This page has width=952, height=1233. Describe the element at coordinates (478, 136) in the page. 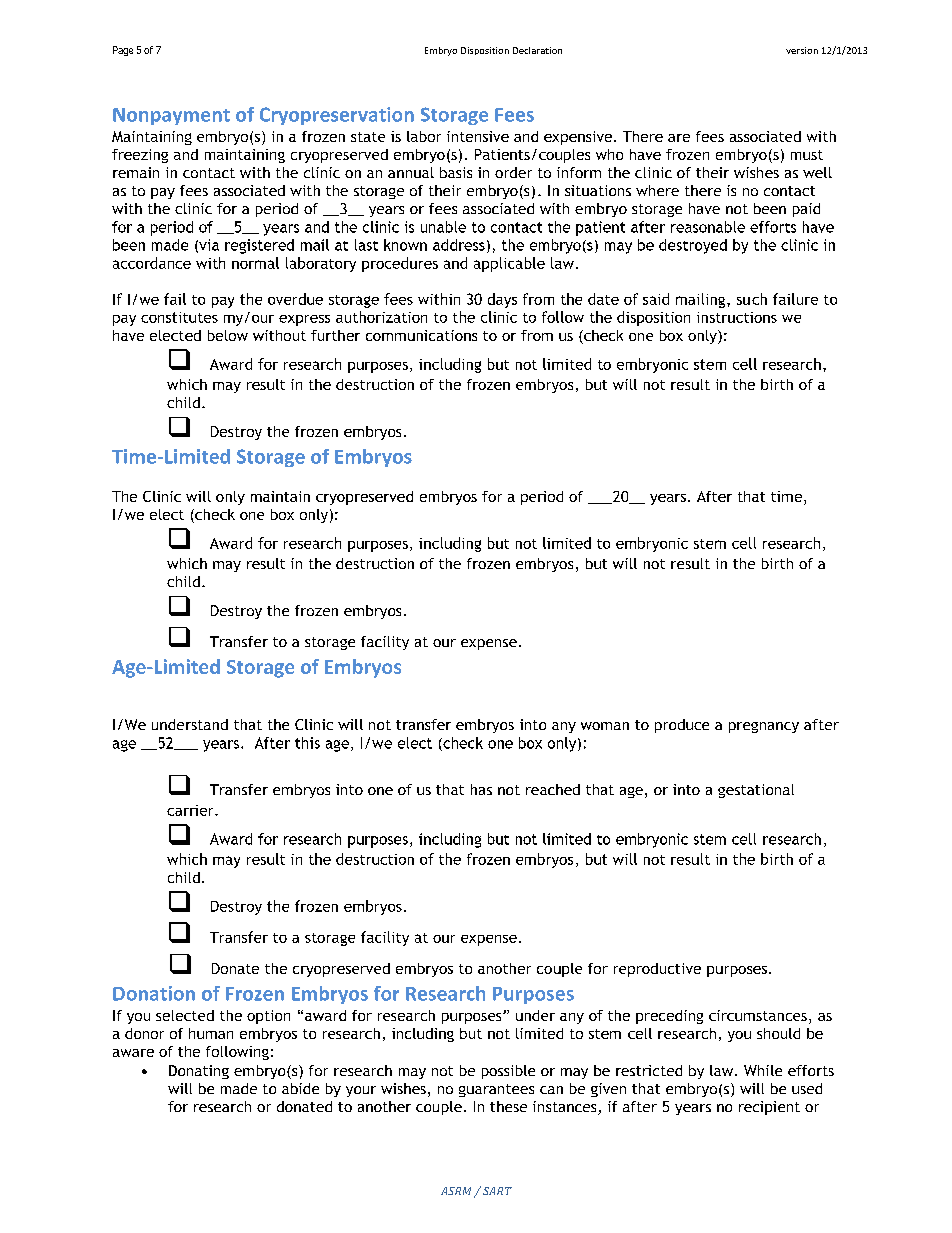

I see `intensive` at that location.
